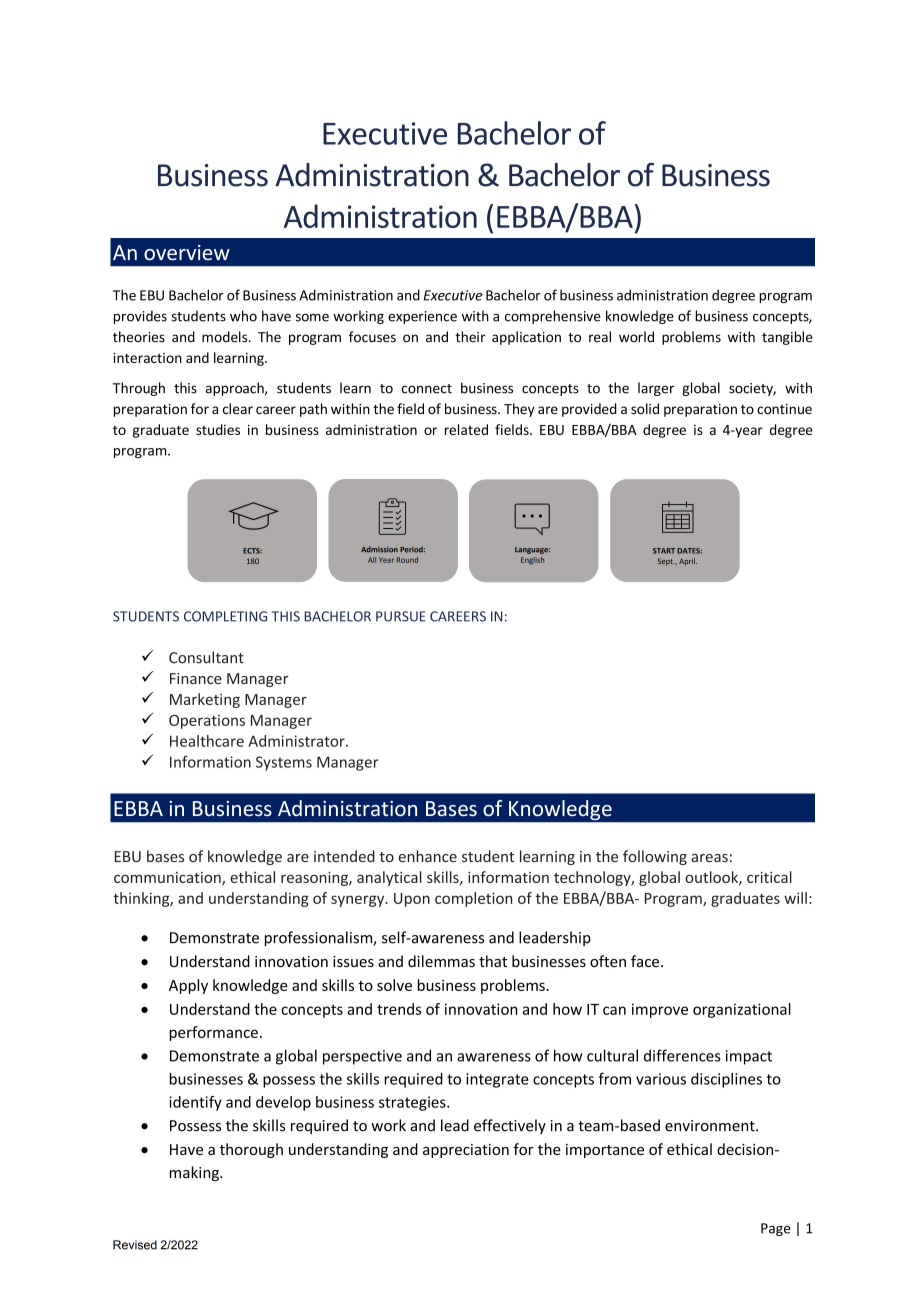  Describe the element at coordinates (218, 429) in the screenshot. I see `studies` at that location.
